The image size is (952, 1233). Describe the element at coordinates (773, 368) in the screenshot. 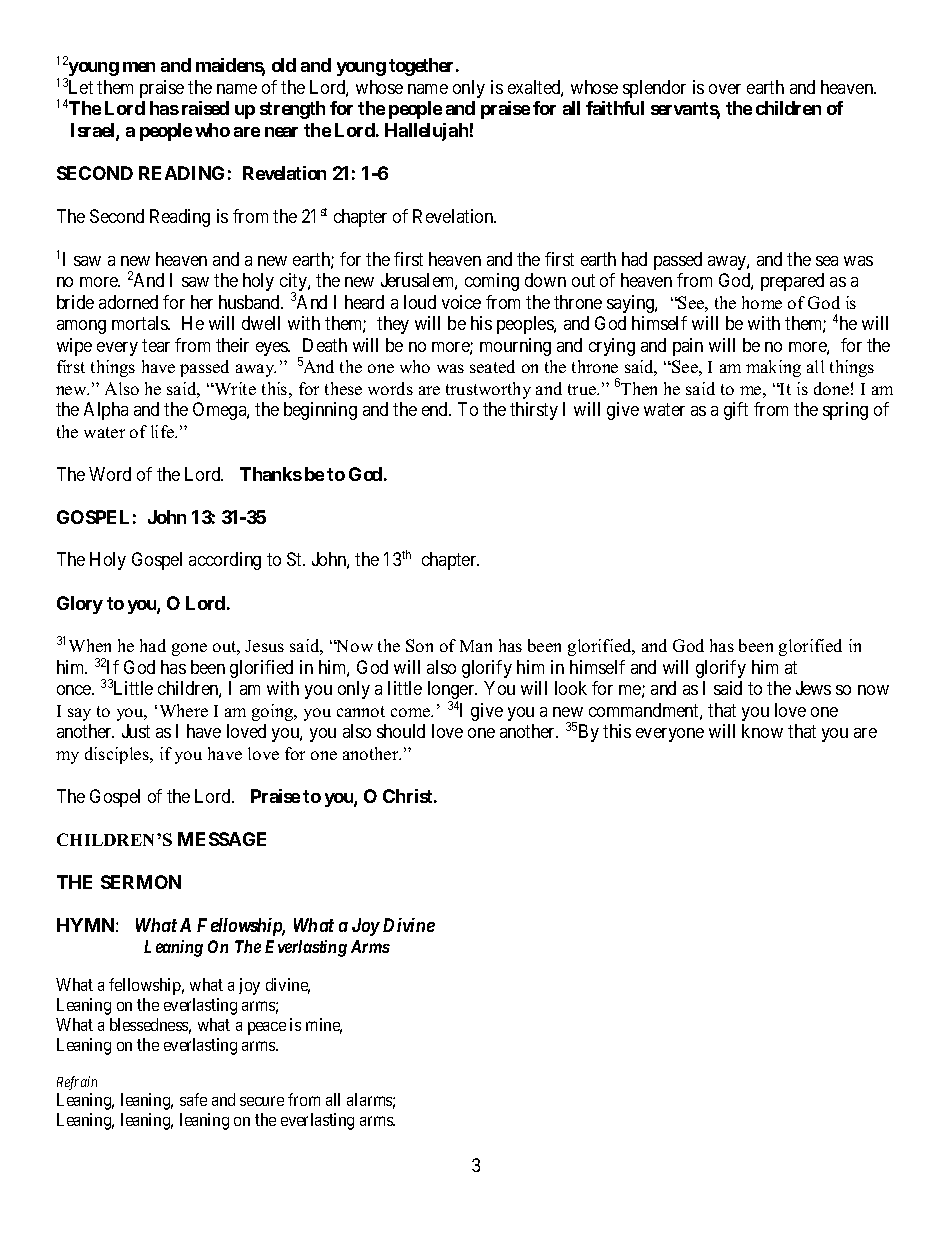

I see `making` at that location.
